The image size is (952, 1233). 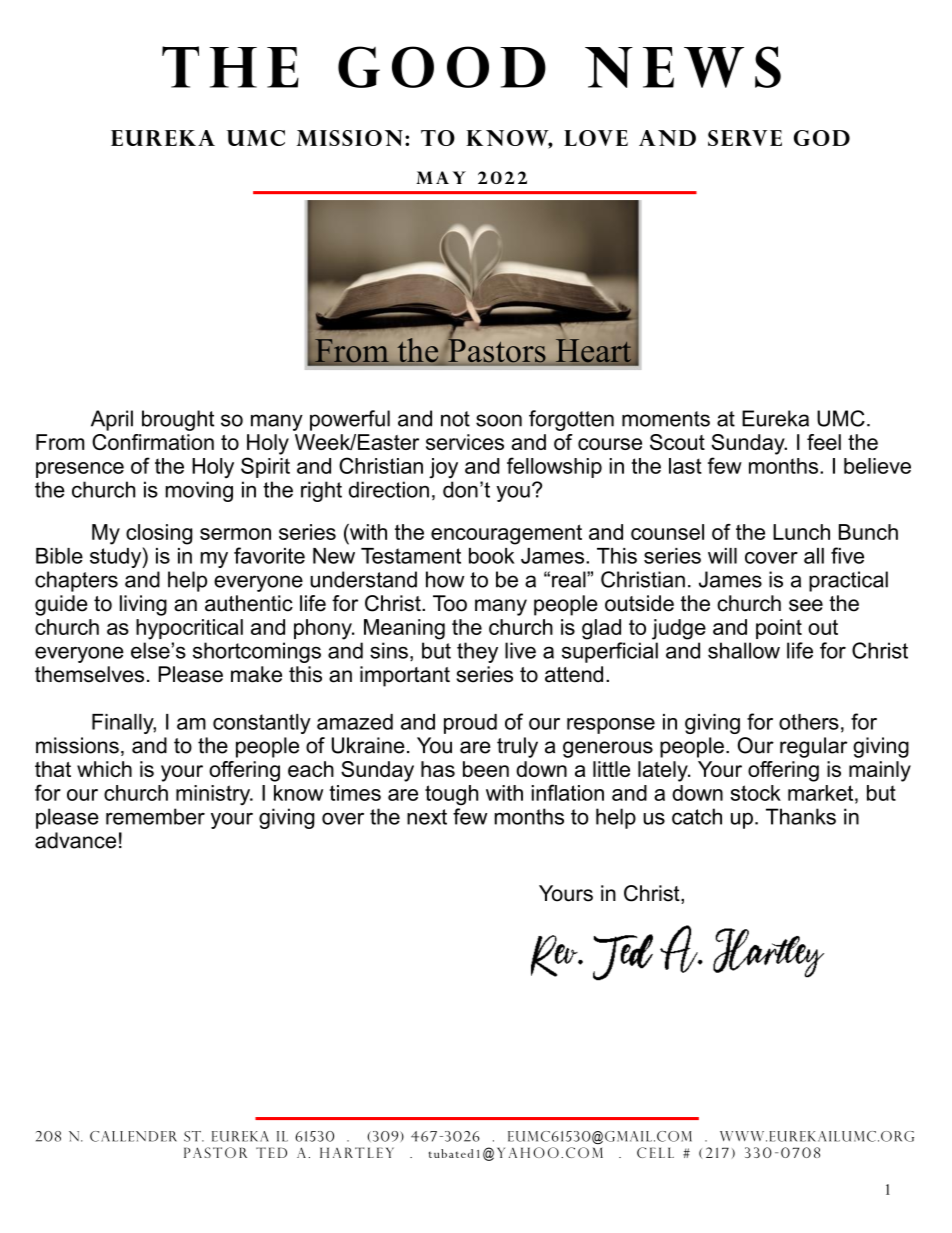 I want to click on next, so click(x=427, y=817).
